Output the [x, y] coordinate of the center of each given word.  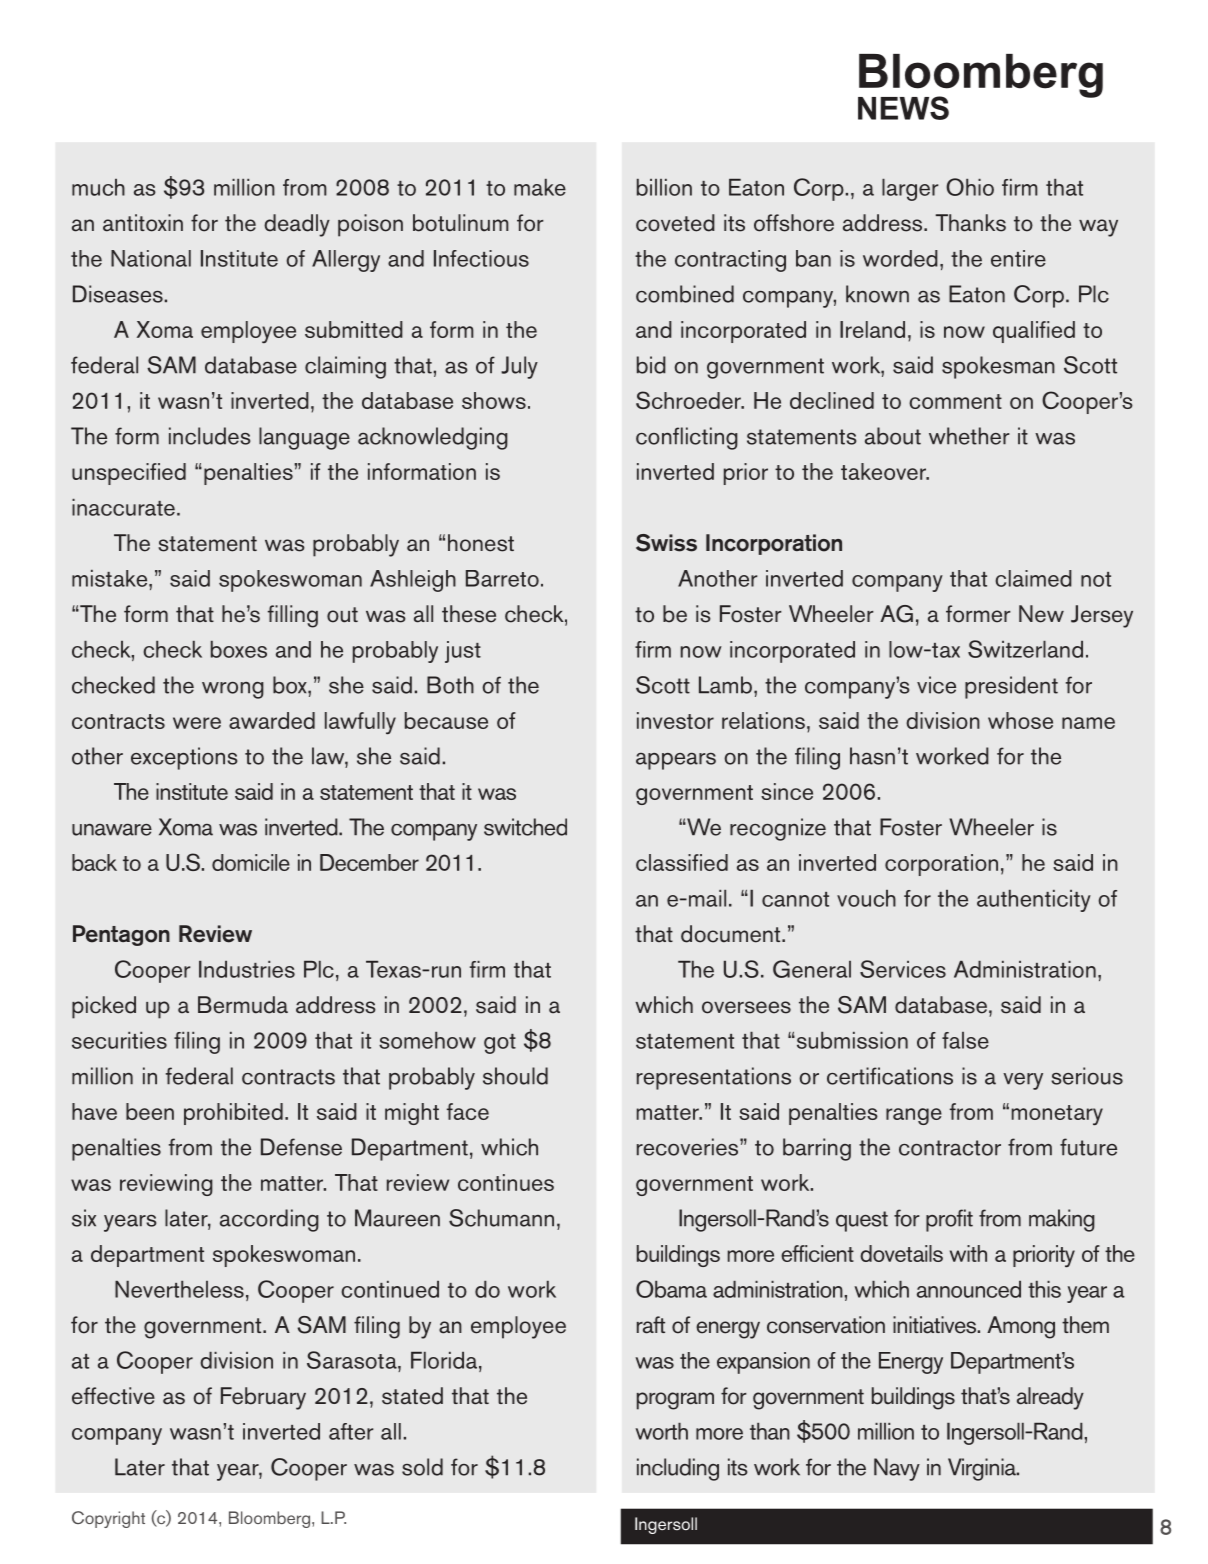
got [500, 1044]
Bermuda [243, 1005]
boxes [239, 649]
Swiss [666, 543]
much [98, 187]
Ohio [970, 187]
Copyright [108, 1519]
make [540, 187]
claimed [1033, 578]
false [965, 1040]
